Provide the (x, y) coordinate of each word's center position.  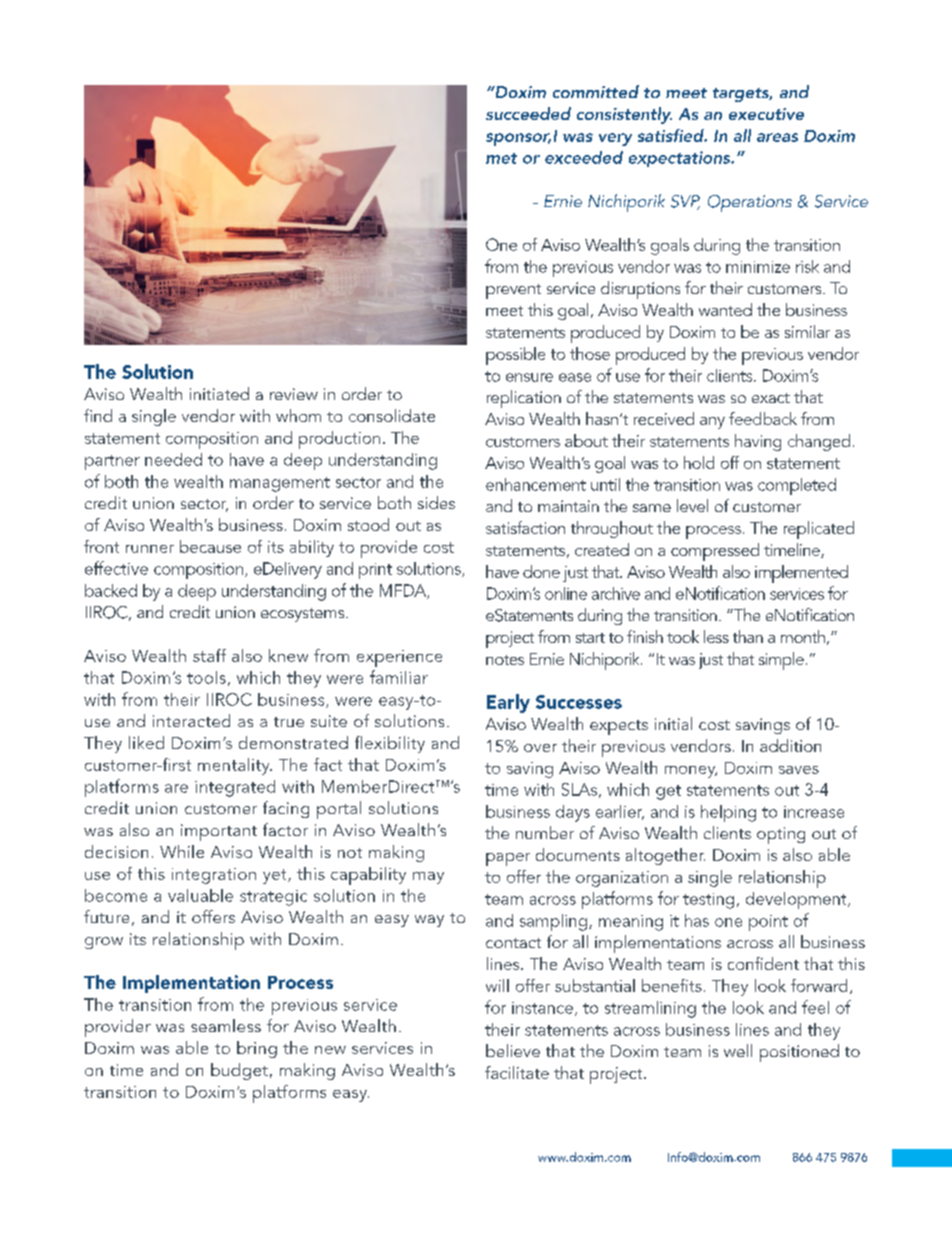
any (712, 423)
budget (239, 1071)
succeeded (528, 113)
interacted (191, 720)
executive (766, 114)
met (501, 158)
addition (790, 745)
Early (508, 703)
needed (173, 459)
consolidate (392, 415)
